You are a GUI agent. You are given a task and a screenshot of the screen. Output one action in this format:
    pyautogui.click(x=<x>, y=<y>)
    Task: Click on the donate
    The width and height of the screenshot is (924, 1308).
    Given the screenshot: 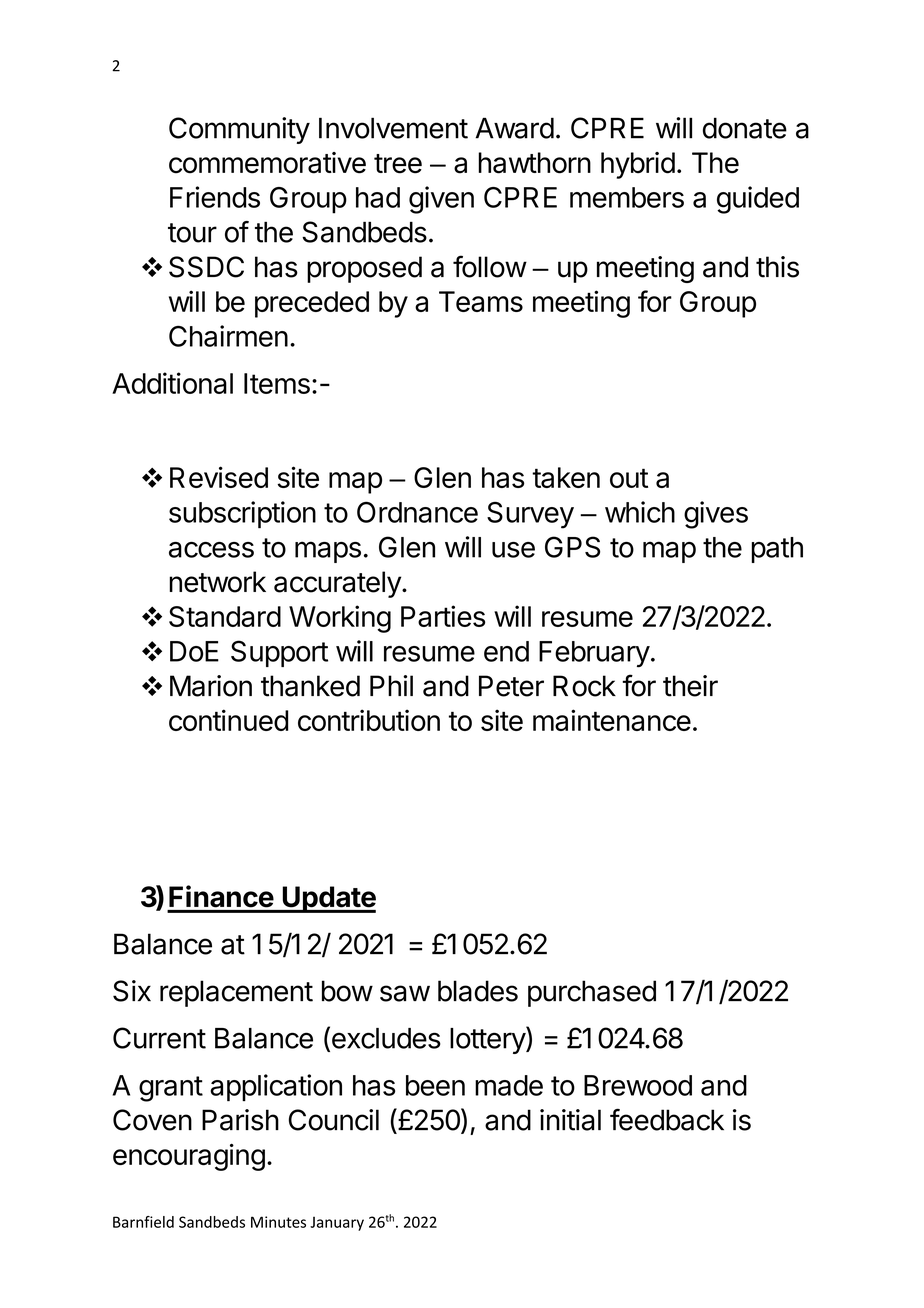 What is the action you would take?
    pyautogui.click(x=745, y=128)
